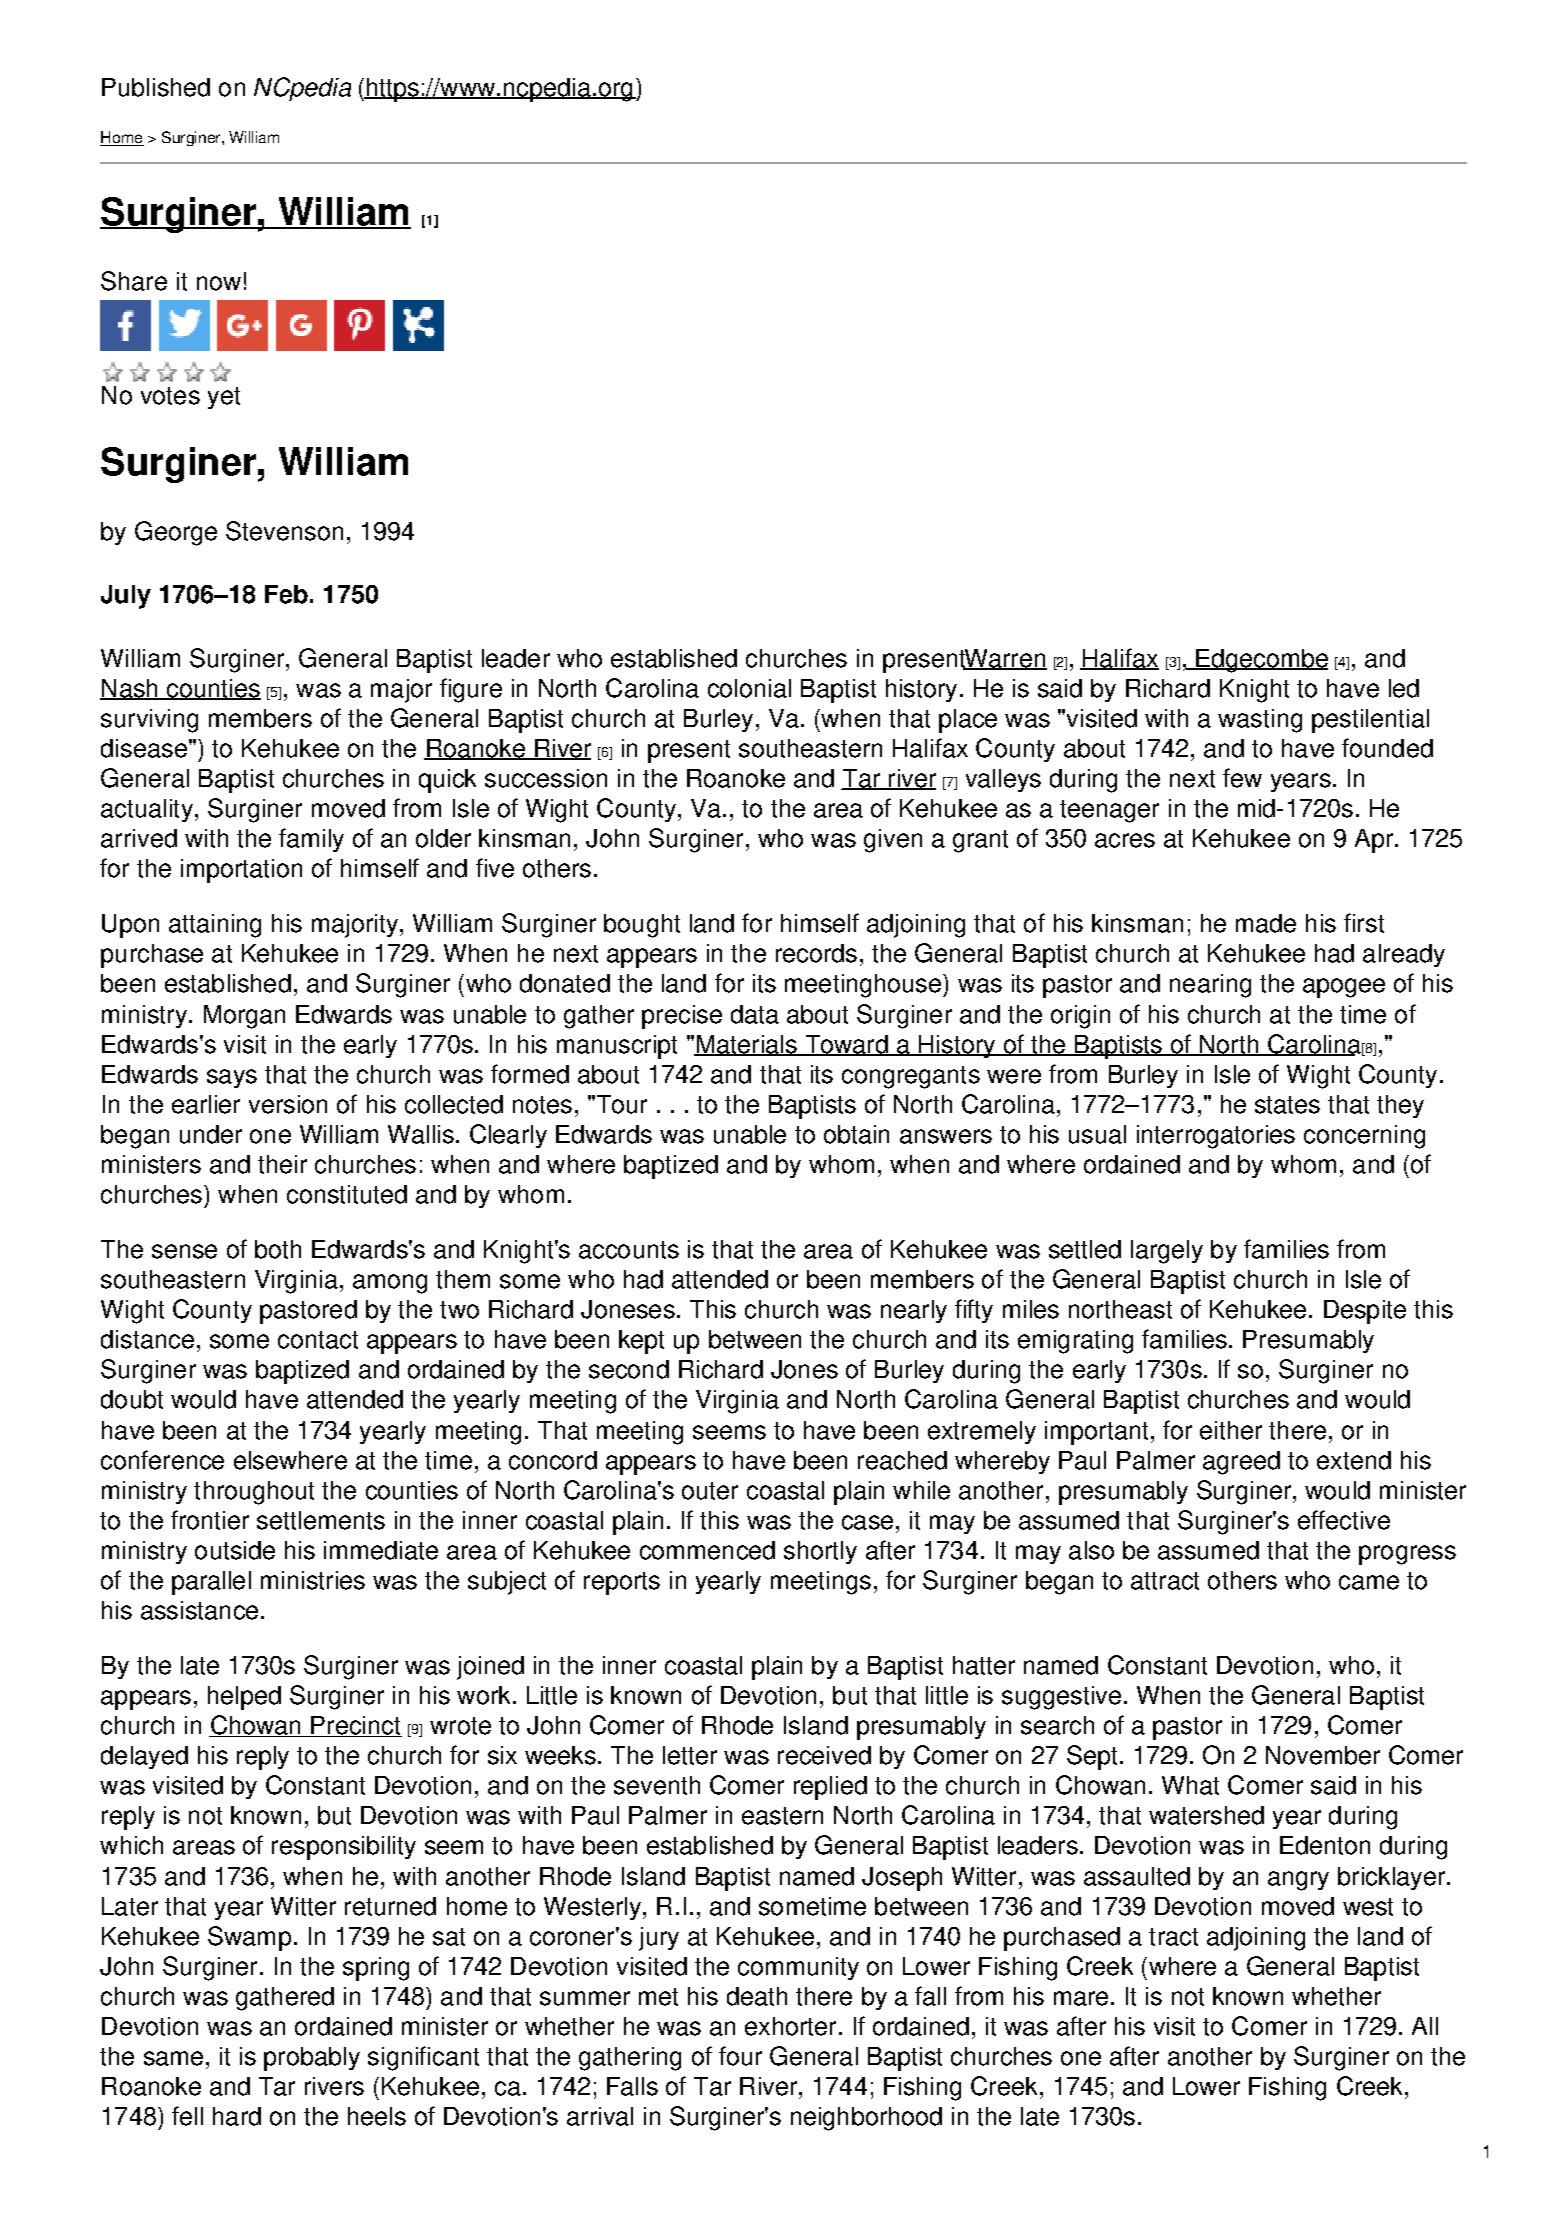 Image resolution: width=1568 pixels, height=2219 pixels. Describe the element at coordinates (224, 398) in the image. I see `yet` at that location.
